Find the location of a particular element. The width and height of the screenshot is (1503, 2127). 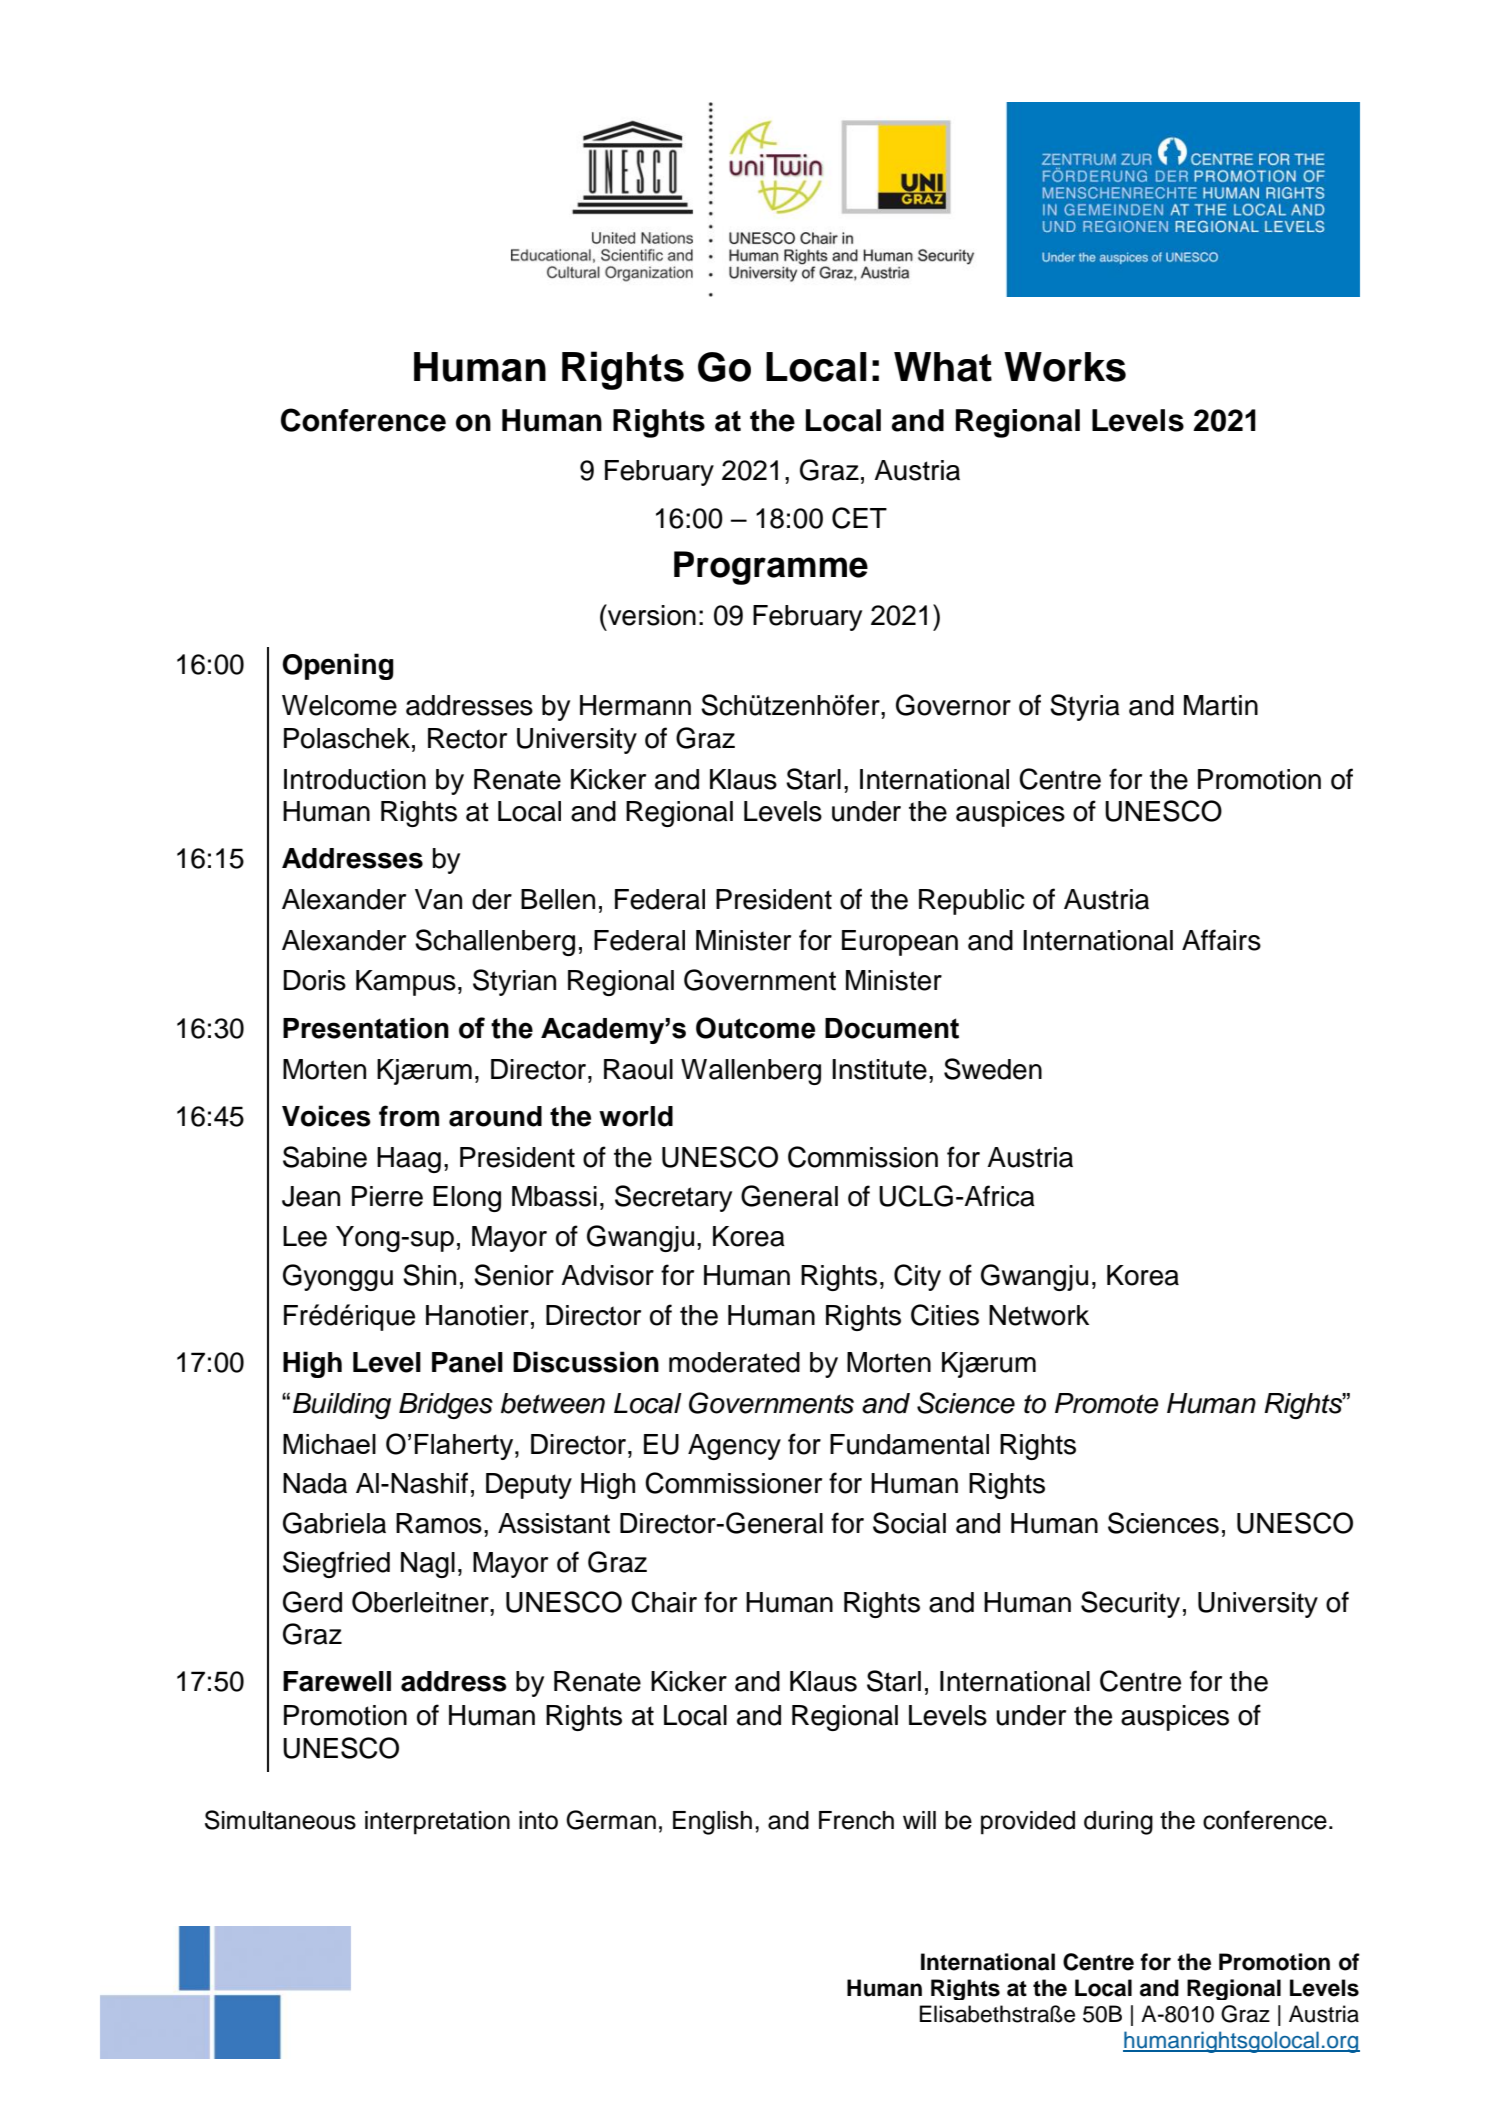

interpretation is located at coordinates (437, 1823).
